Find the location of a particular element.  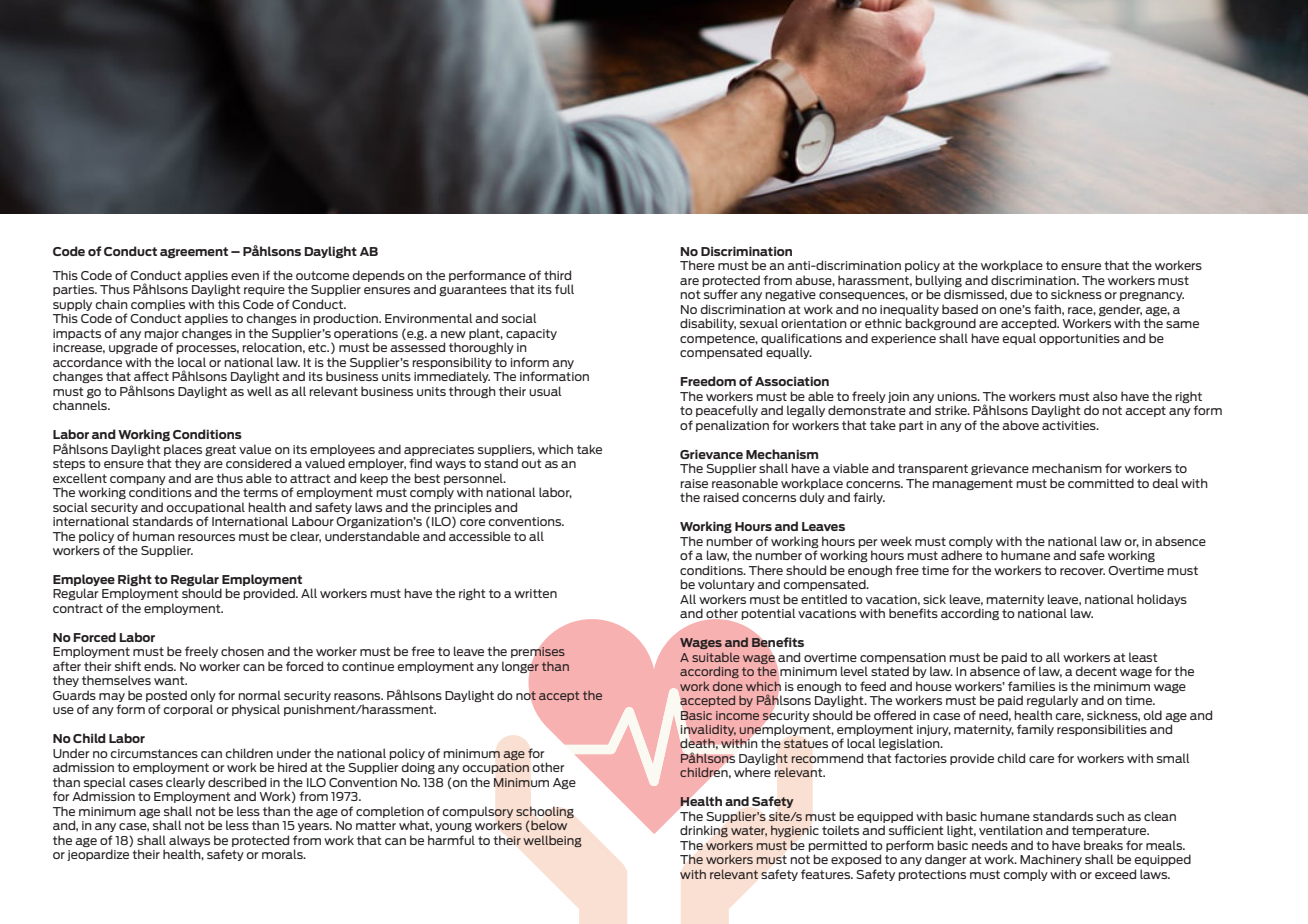

recover is located at coordinates (1082, 571).
